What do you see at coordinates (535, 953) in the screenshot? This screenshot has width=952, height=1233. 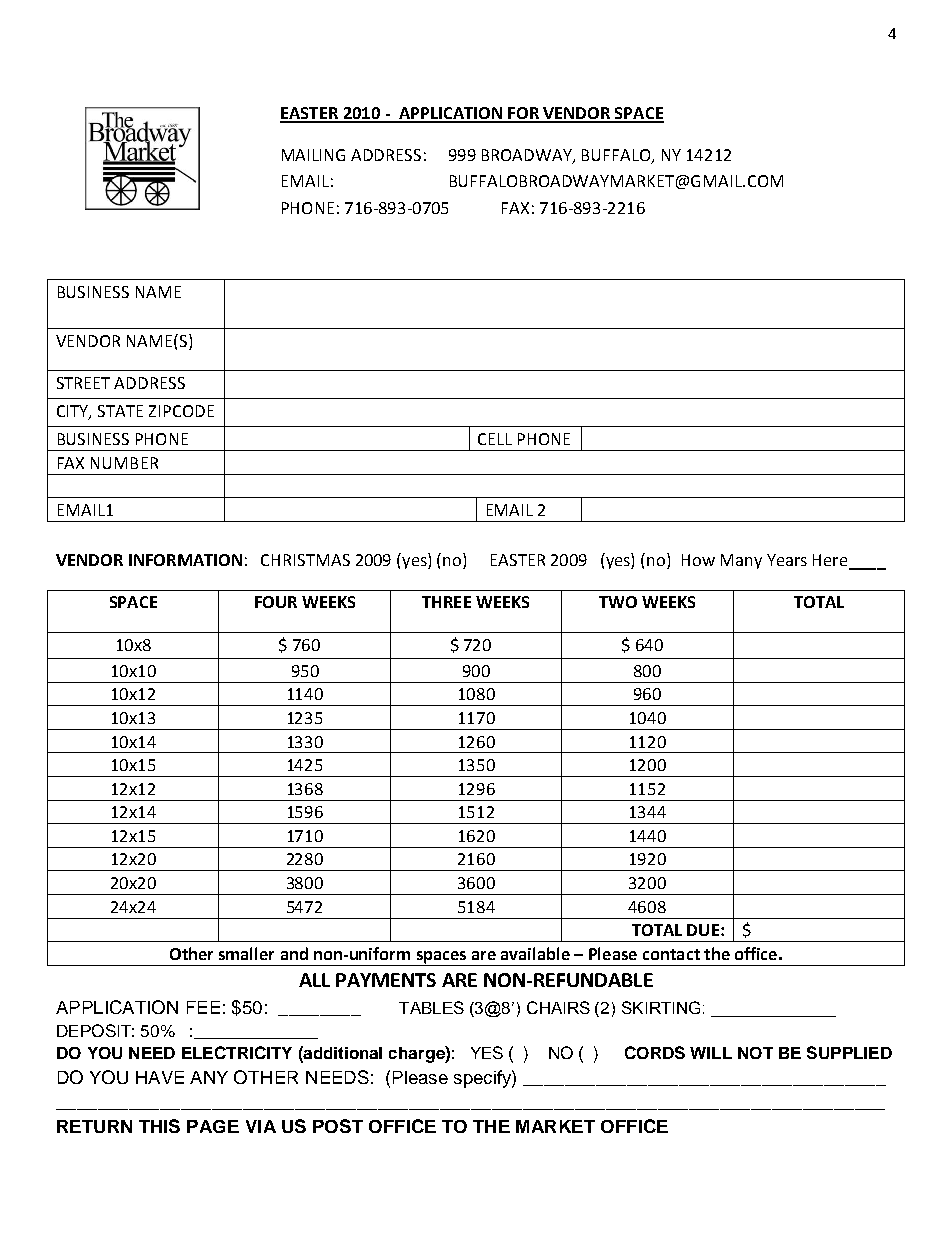 I see `available` at bounding box center [535, 953].
